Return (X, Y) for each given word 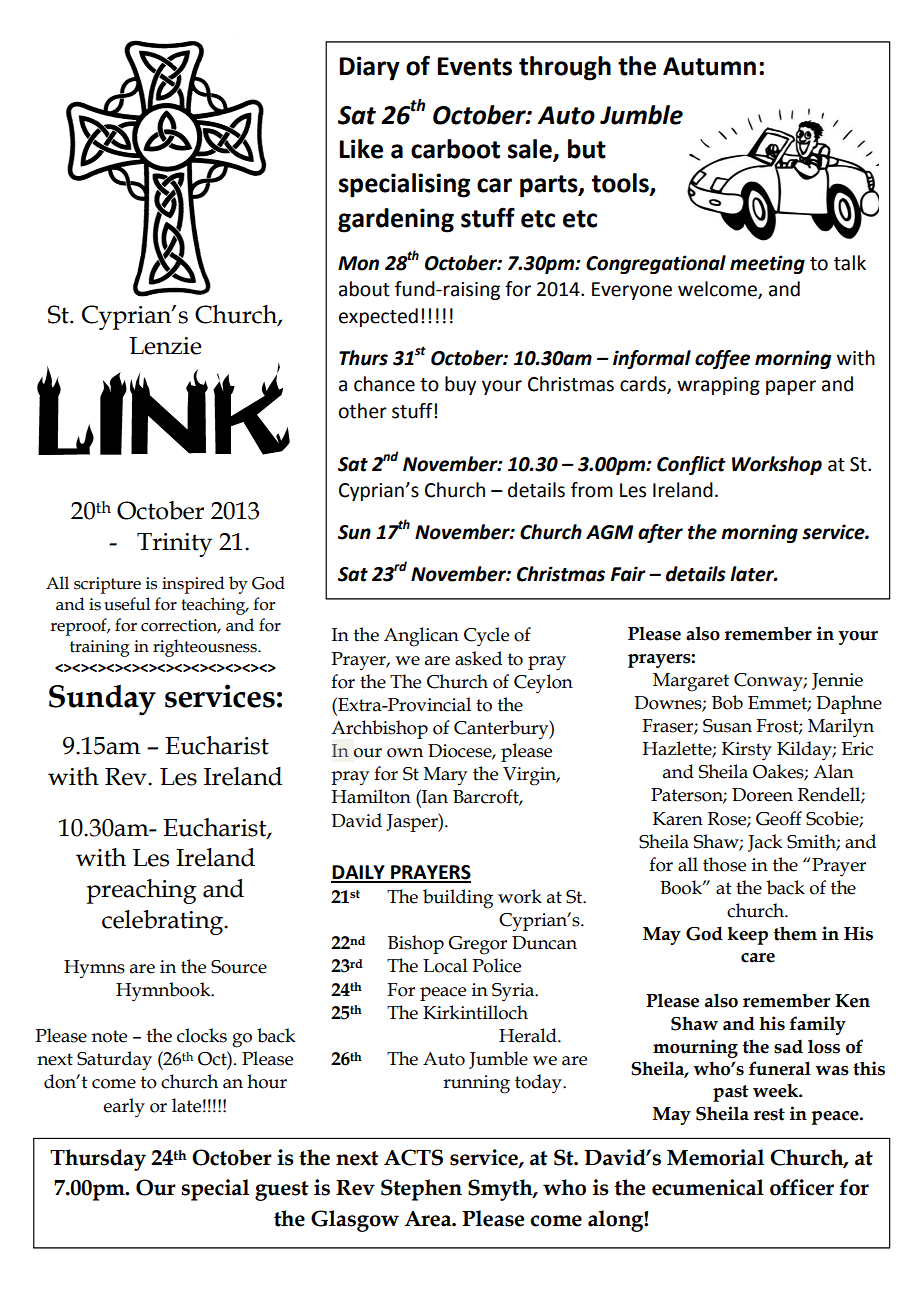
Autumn (709, 66)
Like (361, 149)
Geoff (779, 818)
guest (281, 1191)
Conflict (691, 465)
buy (460, 385)
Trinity (174, 545)
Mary (445, 776)
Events (474, 66)
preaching (142, 891)
